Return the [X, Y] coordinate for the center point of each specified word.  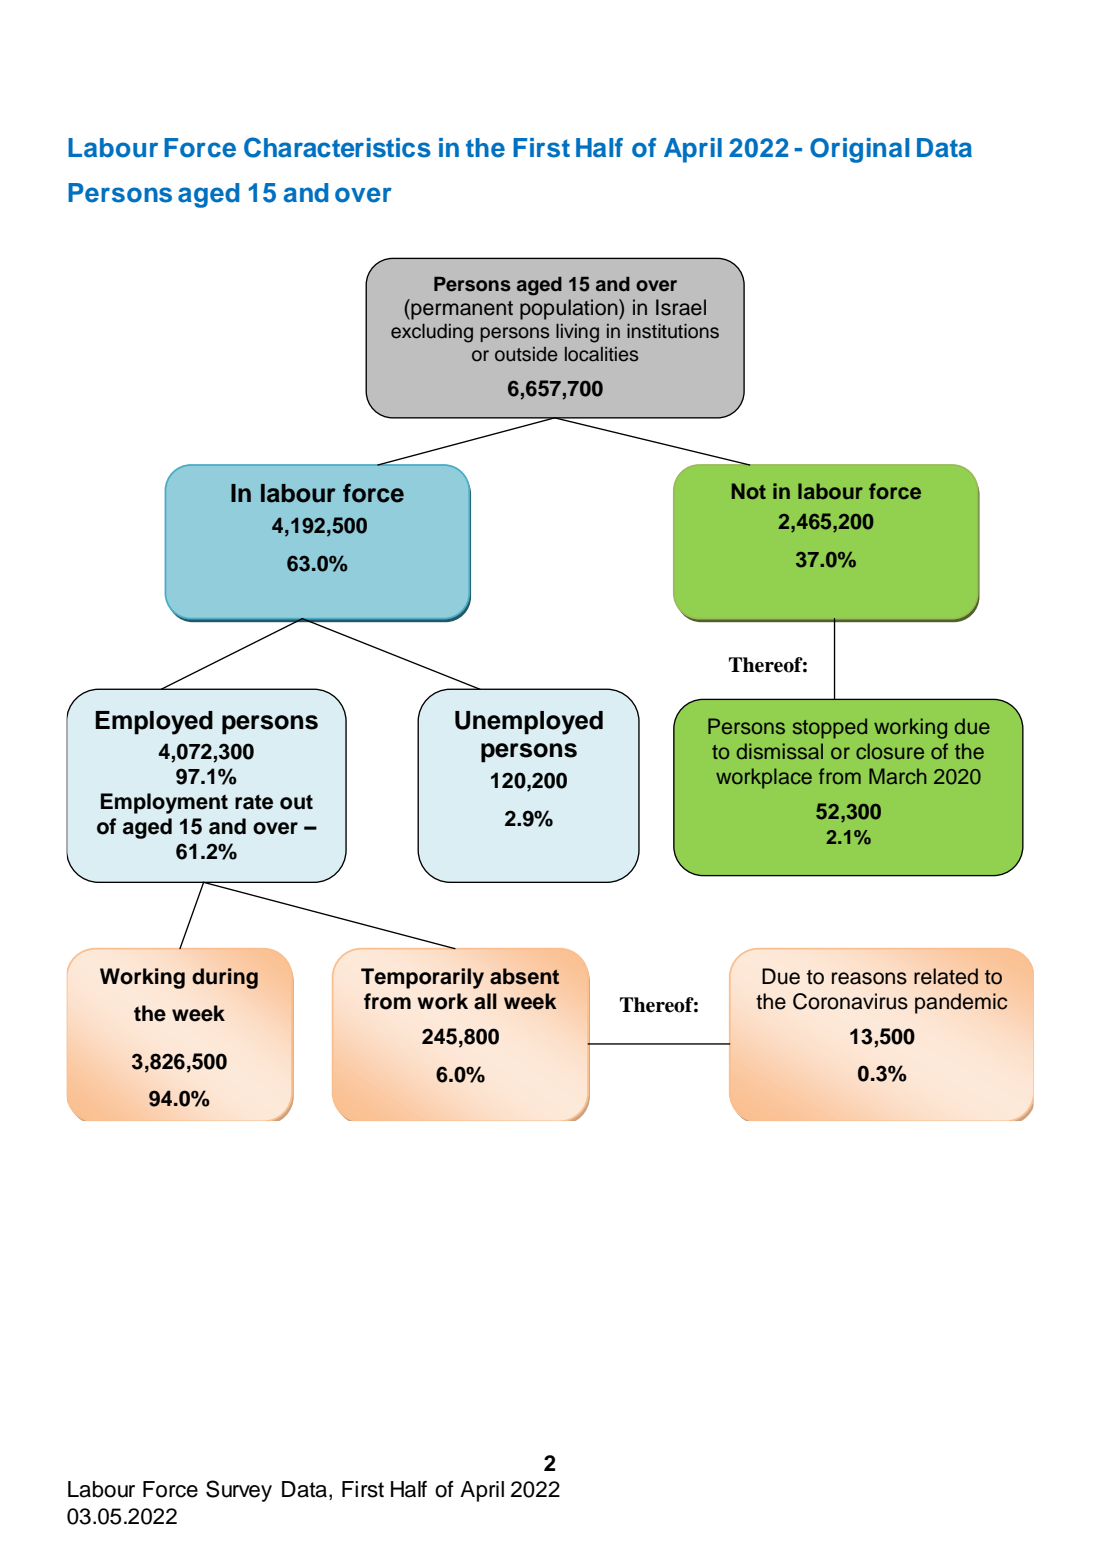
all [485, 1001]
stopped [830, 728]
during [225, 978]
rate [254, 802]
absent [524, 976]
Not [749, 491]
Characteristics [337, 147]
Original [859, 150]
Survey [239, 1491]
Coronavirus [850, 1001]
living [577, 333]
